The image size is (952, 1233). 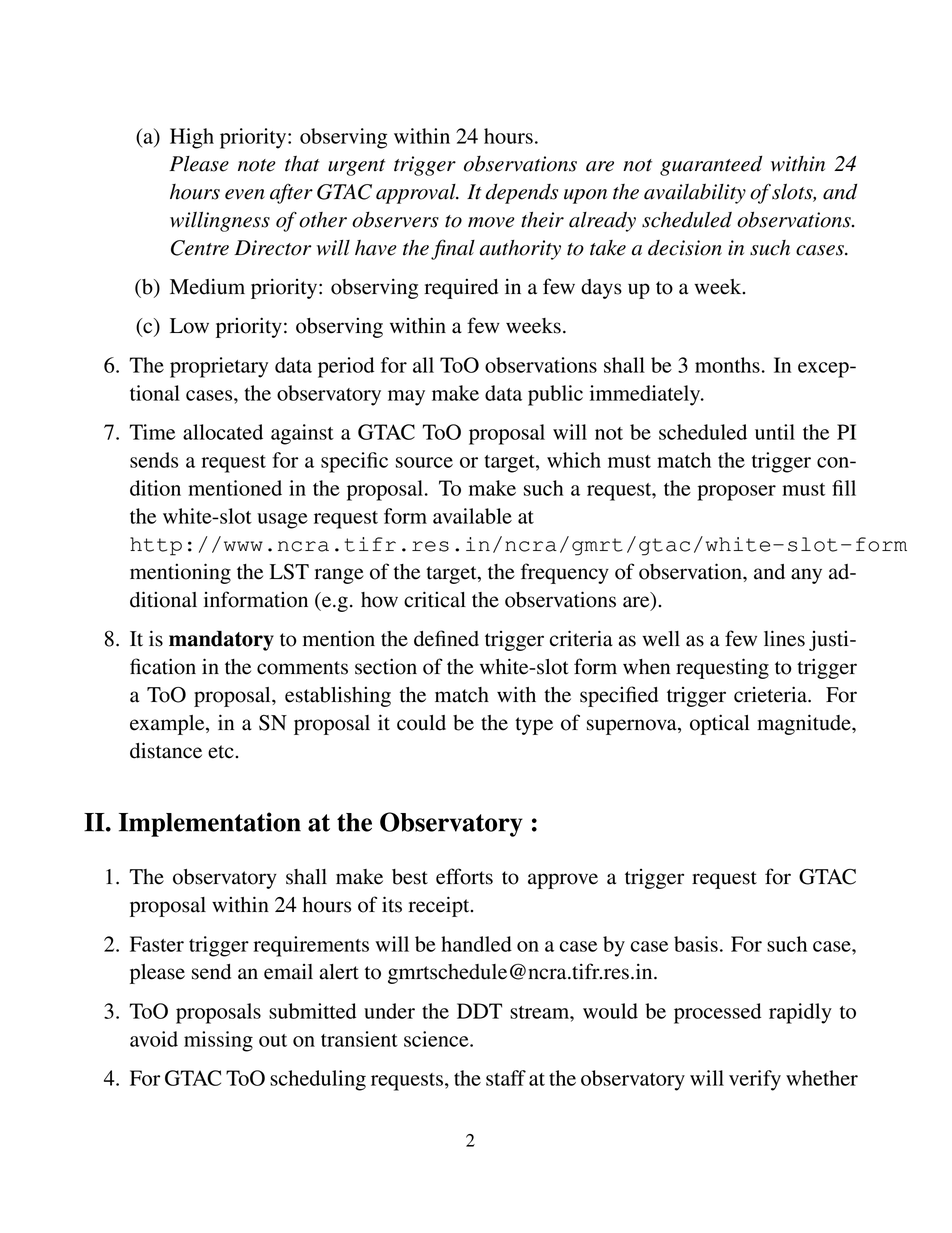 What do you see at coordinates (222, 752) in the screenshot?
I see `etc` at bounding box center [222, 752].
